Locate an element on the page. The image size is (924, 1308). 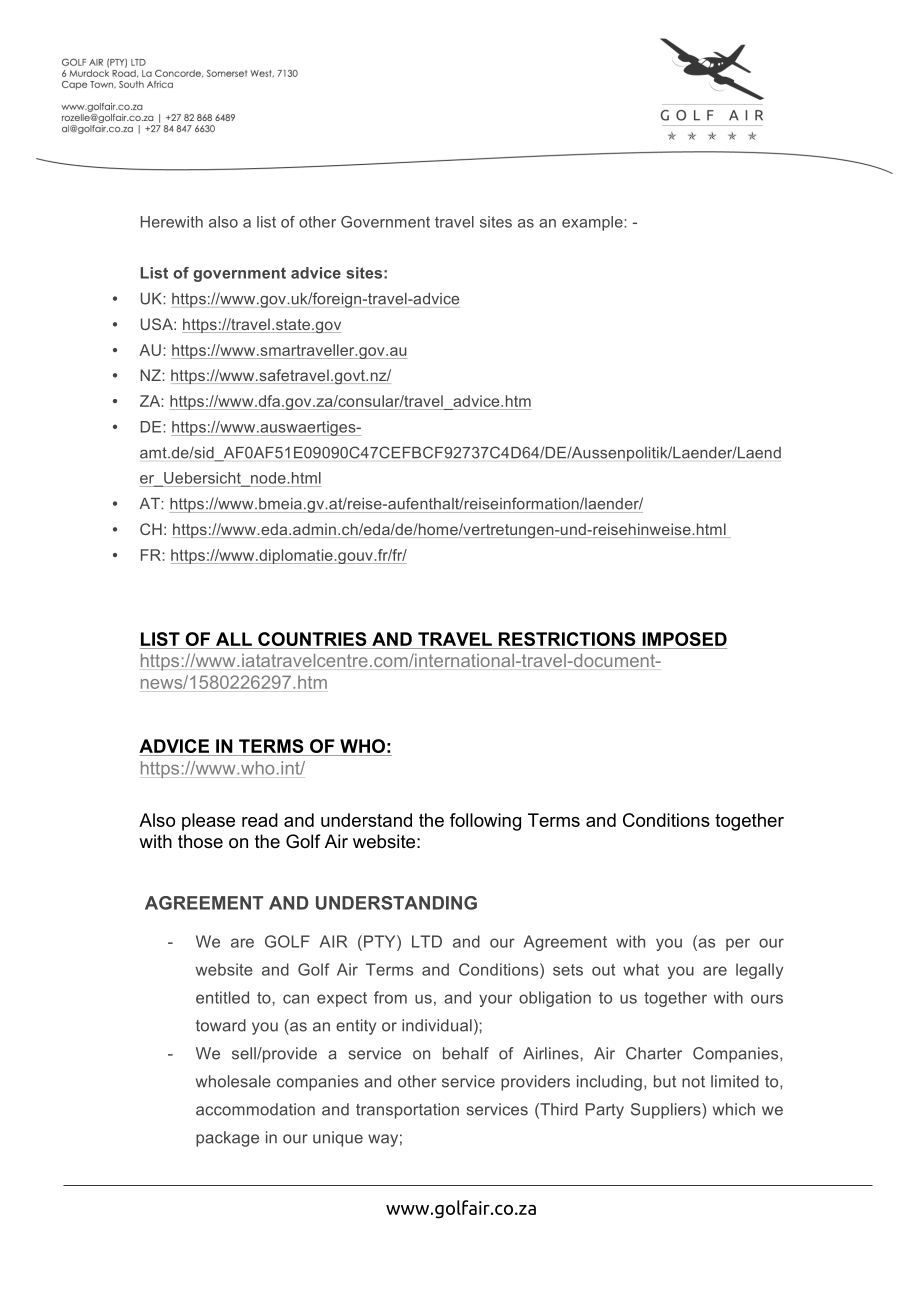
RESTRICTIONS is located at coordinates (567, 640).
